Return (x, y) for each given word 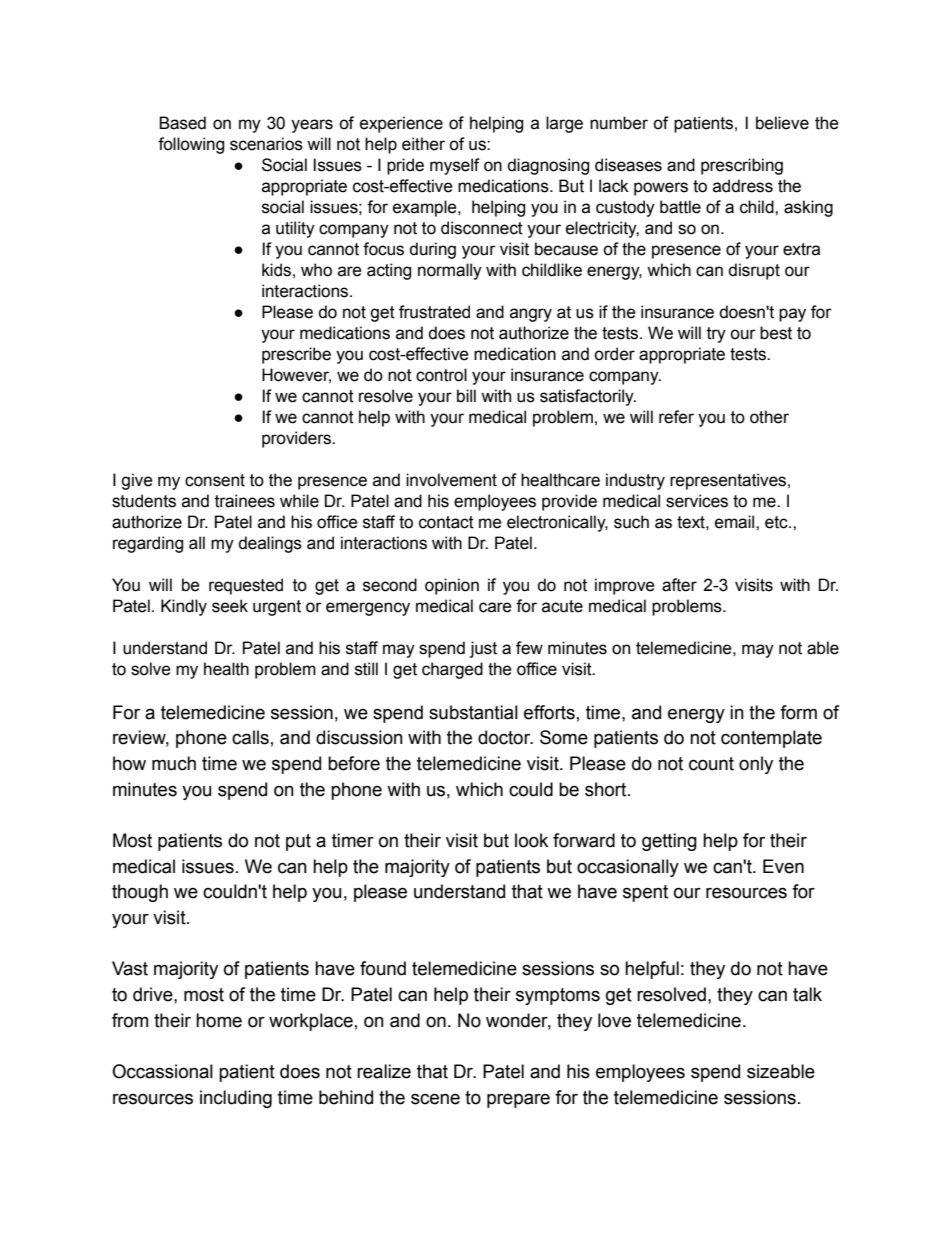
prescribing (742, 166)
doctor (505, 737)
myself (455, 166)
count (711, 764)
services (697, 501)
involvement (451, 480)
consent (215, 480)
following (191, 145)
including (236, 1099)
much (174, 763)
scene (435, 1099)
